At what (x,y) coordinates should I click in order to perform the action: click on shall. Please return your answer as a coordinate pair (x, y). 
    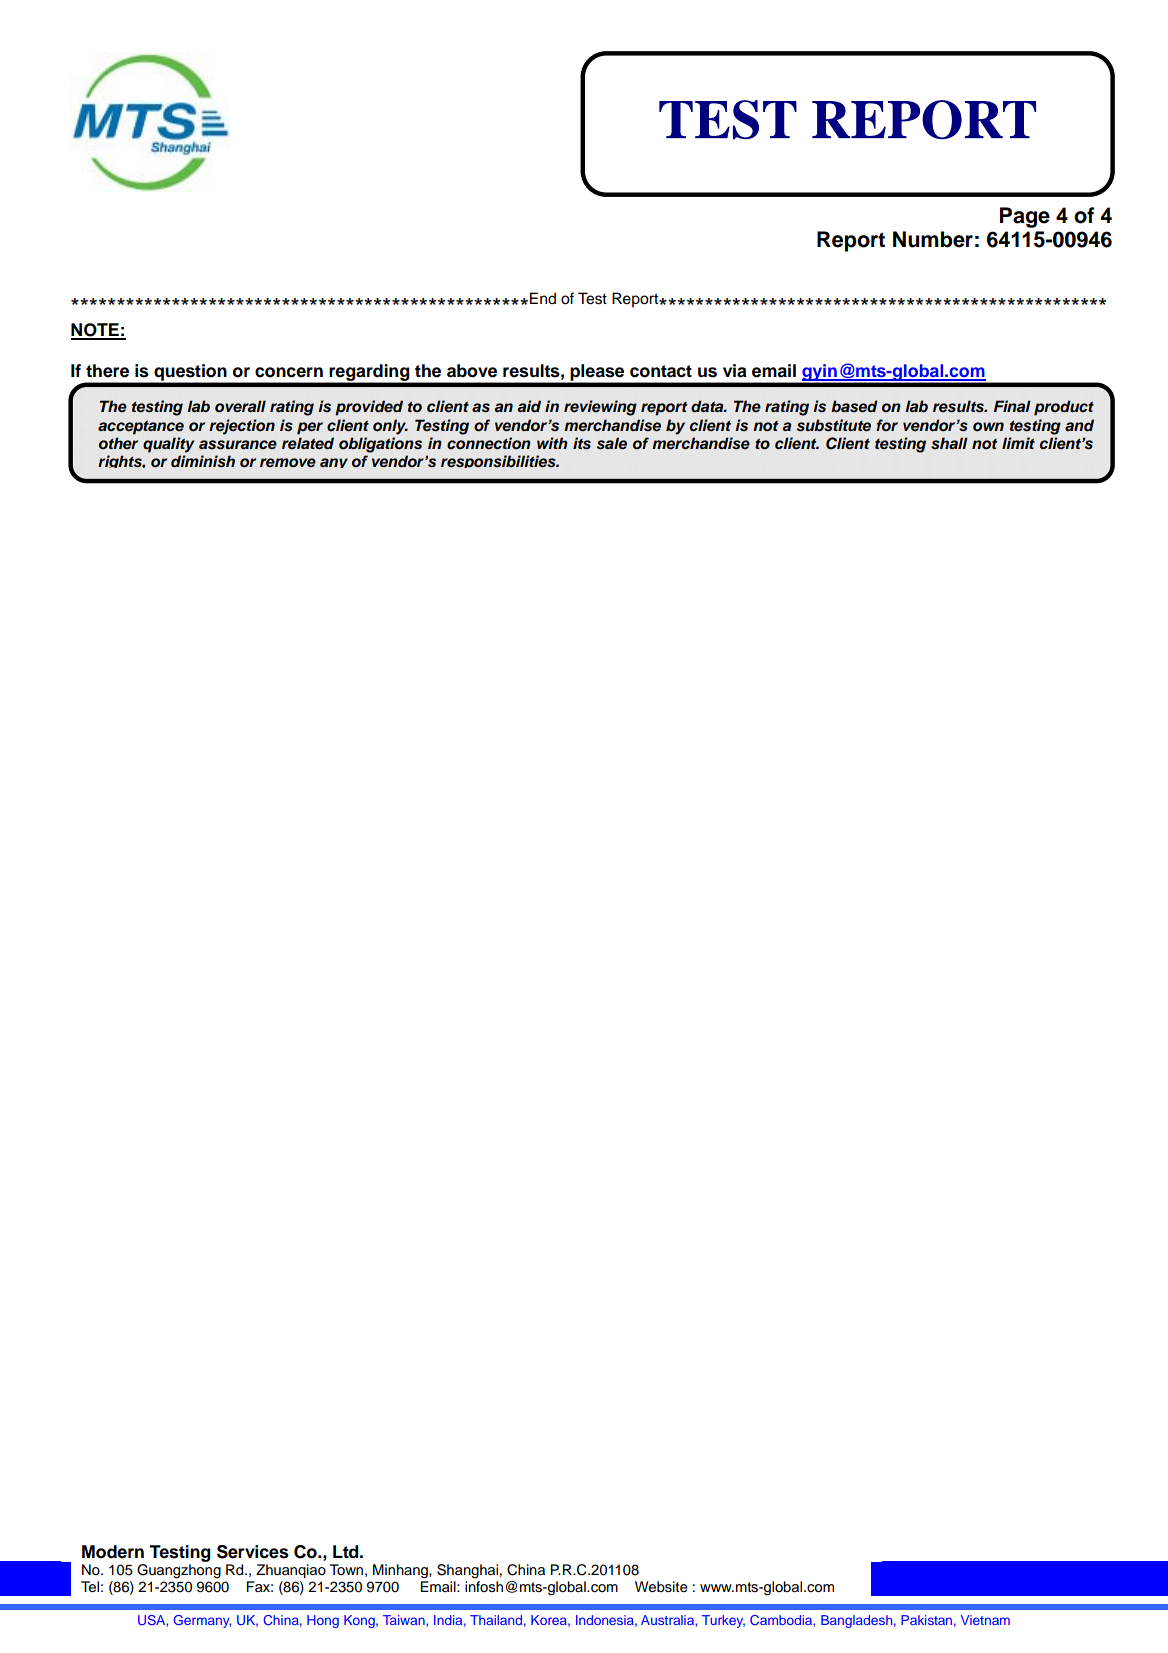
    Looking at the image, I should click on (949, 443).
